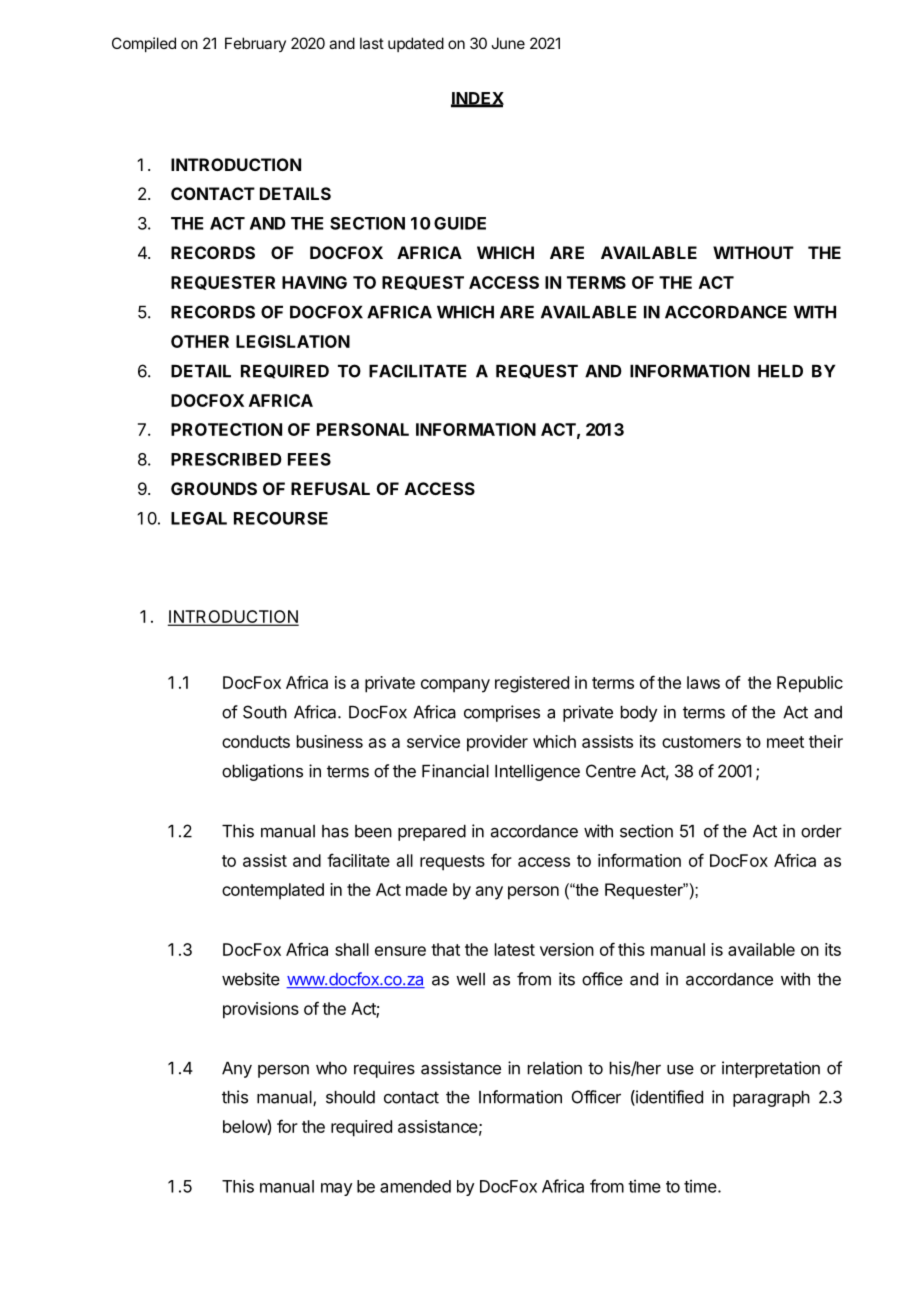 The width and height of the screenshot is (924, 1308). I want to click on LEGAL, so click(199, 518).
